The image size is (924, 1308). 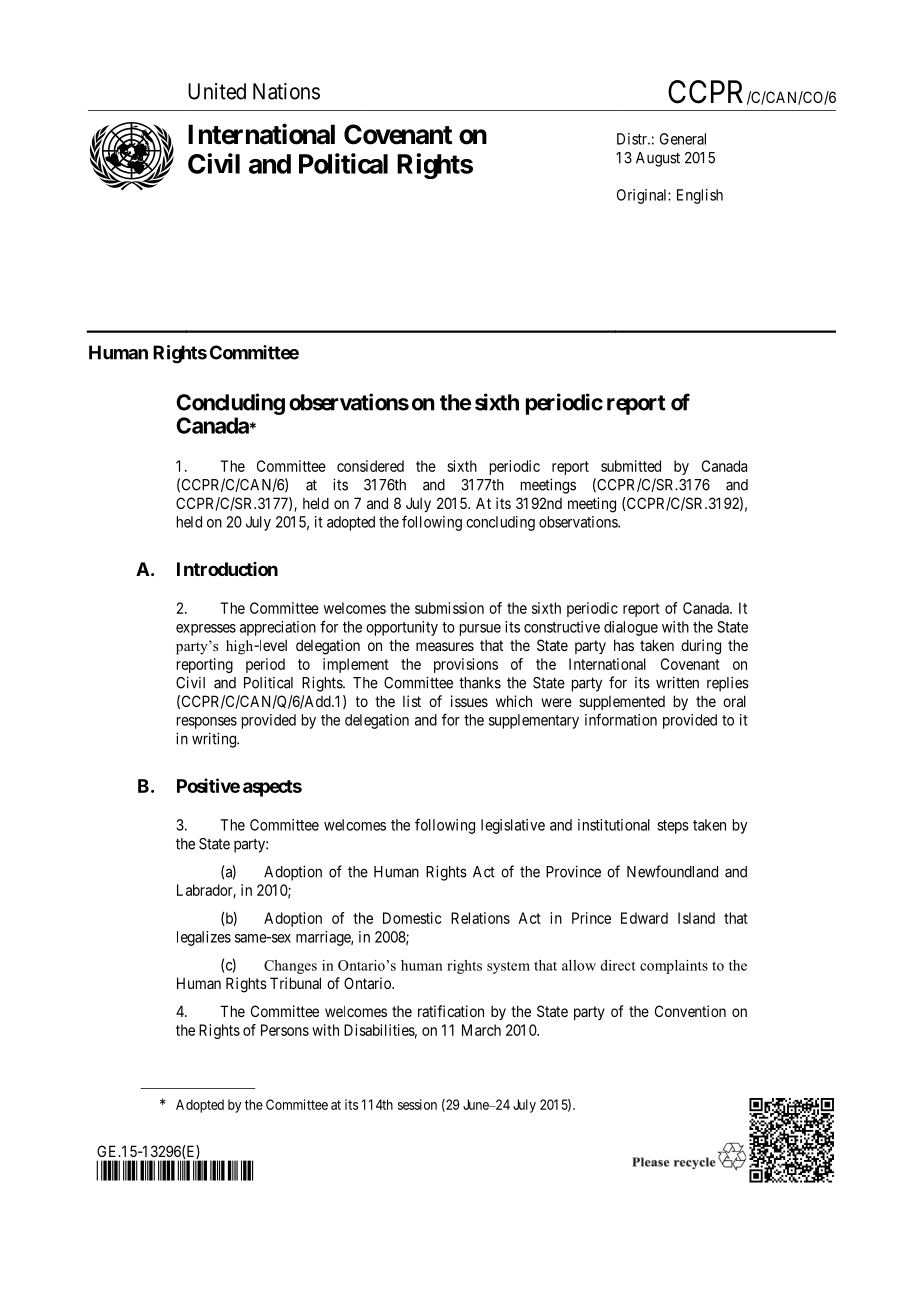 What do you see at coordinates (631, 628) in the screenshot?
I see `dialogue` at bounding box center [631, 628].
